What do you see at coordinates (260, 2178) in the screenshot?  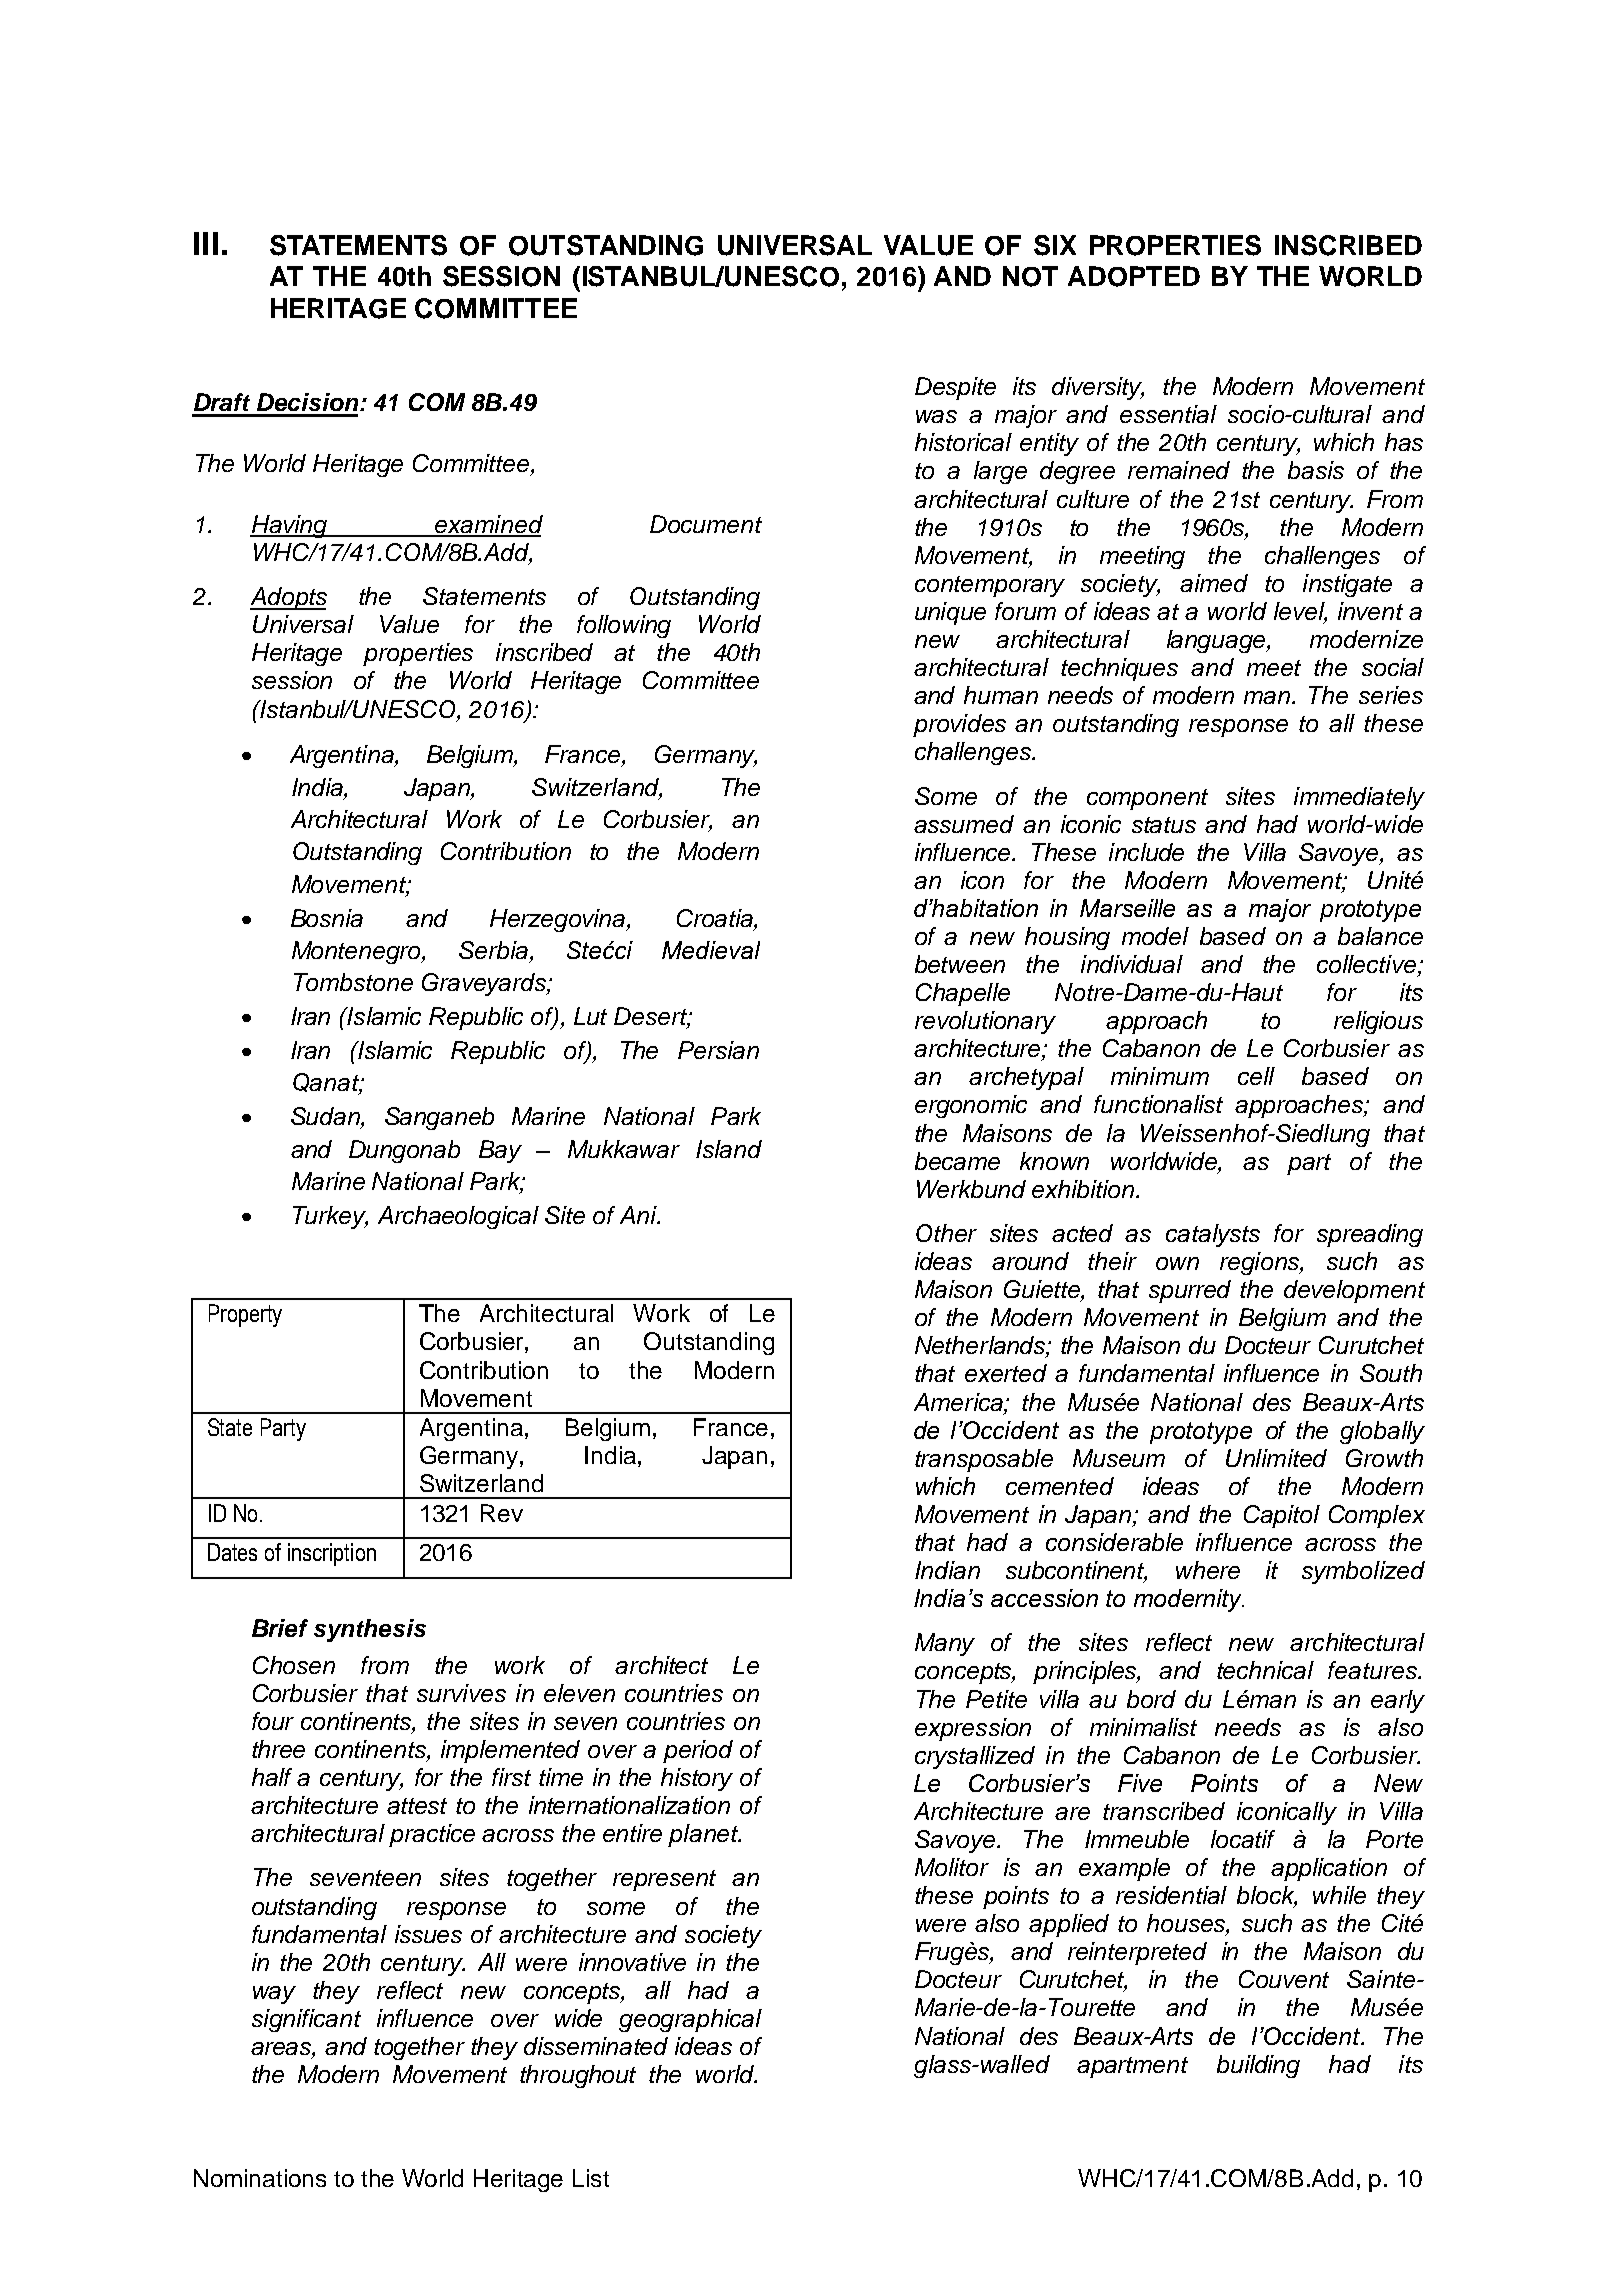 I see `Nominations` at bounding box center [260, 2178].
